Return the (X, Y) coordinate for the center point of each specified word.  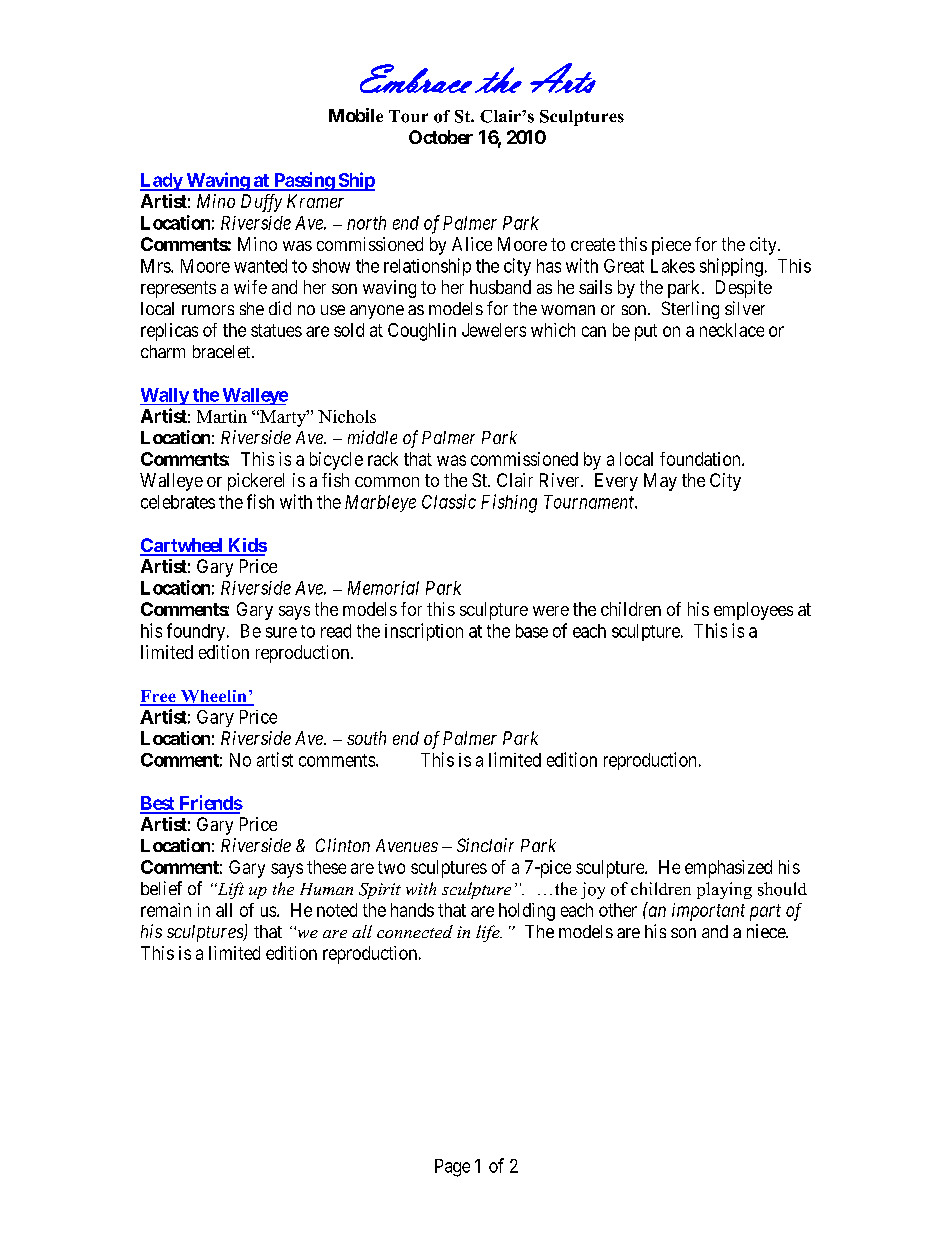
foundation (701, 459)
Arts (563, 78)
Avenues (407, 845)
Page (452, 1168)
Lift (229, 890)
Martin (222, 416)
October (441, 137)
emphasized (728, 869)
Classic (449, 501)
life (489, 933)
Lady (162, 182)
